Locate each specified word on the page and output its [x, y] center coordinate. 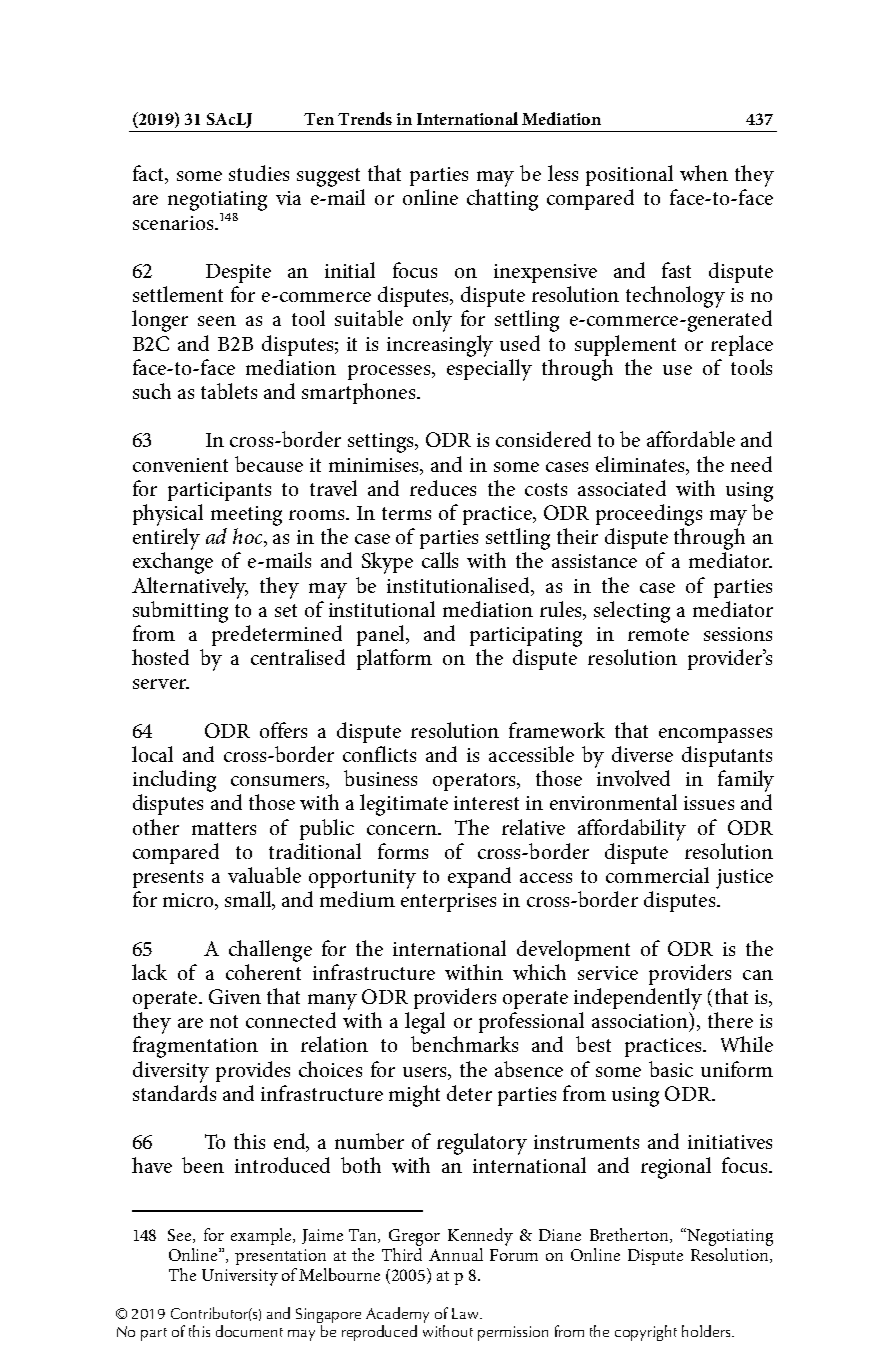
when [704, 173]
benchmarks [464, 1044]
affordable [691, 439]
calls [440, 560]
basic [671, 1069]
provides [253, 1071]
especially [489, 370]
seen [217, 321]
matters [224, 828]
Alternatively [190, 588]
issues [709, 803]
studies [259, 173]
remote [658, 634]
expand [479, 877]
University [240, 1277]
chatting [502, 200]
